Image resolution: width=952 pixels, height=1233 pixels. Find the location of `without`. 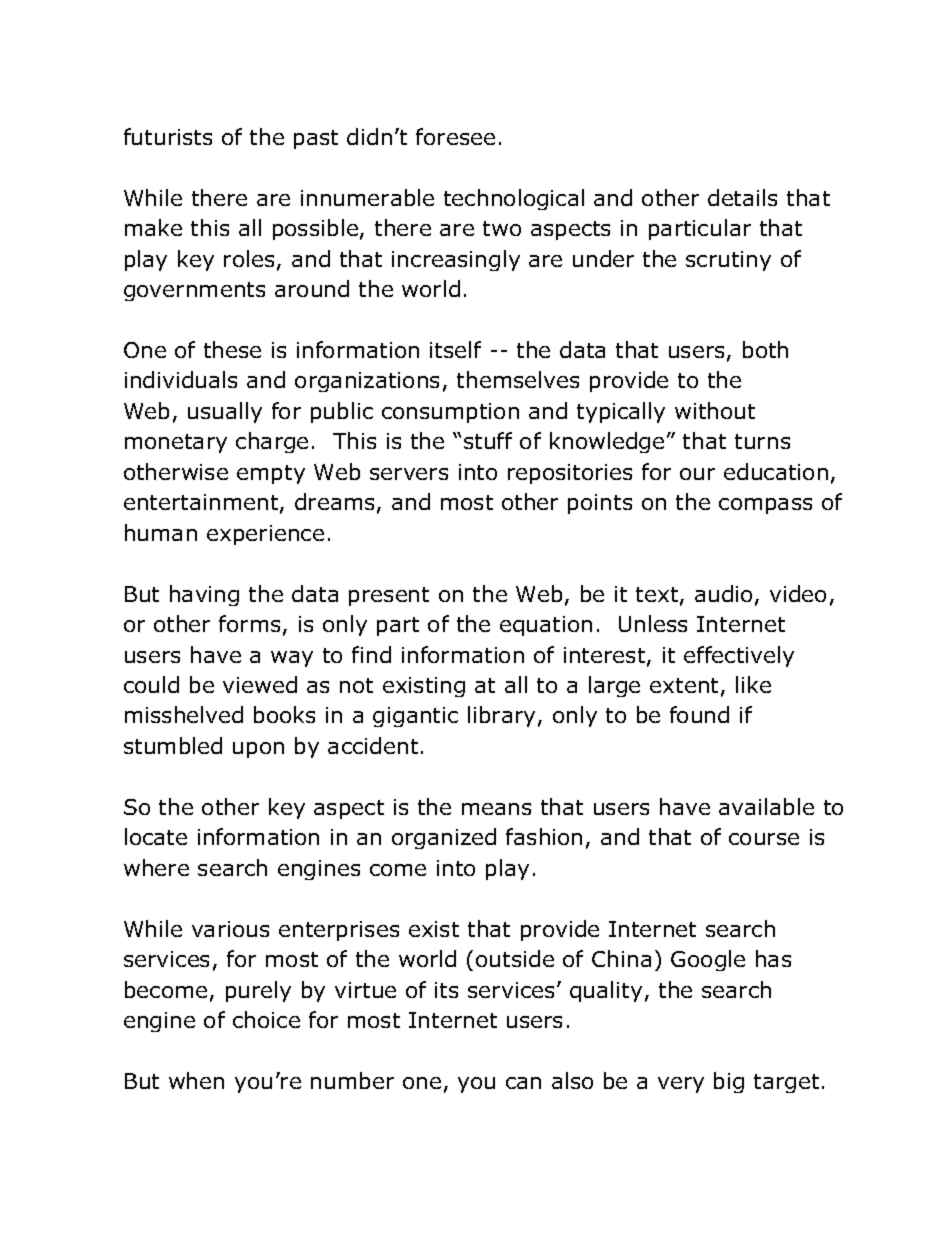

without is located at coordinates (715, 410).
